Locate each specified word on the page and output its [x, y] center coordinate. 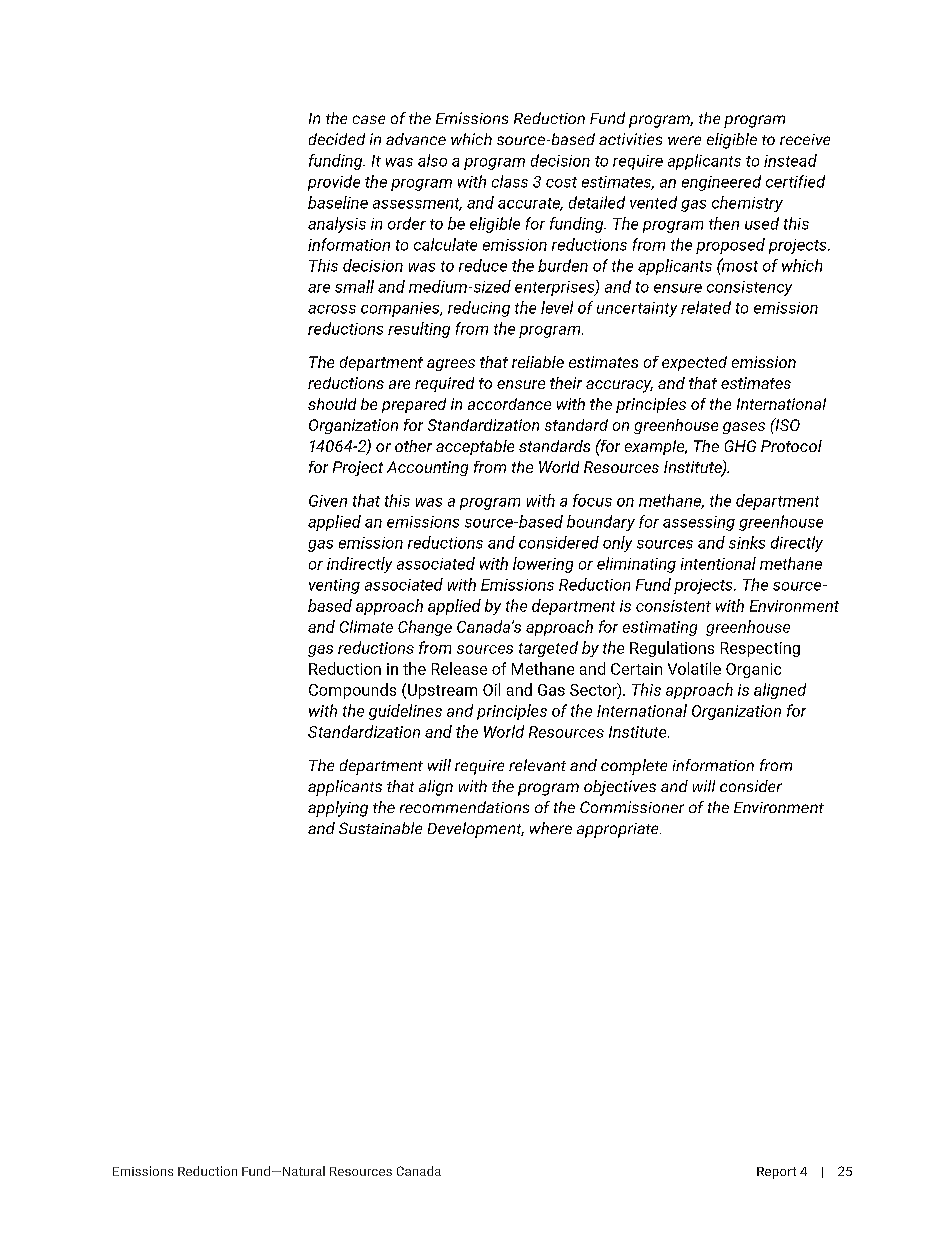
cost [561, 182]
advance [416, 139]
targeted [548, 649]
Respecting [760, 649]
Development [476, 830]
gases [744, 428]
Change [425, 628]
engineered [721, 183]
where [551, 828]
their [566, 383]
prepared [414, 405]
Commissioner [632, 807]
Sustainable [380, 828]
